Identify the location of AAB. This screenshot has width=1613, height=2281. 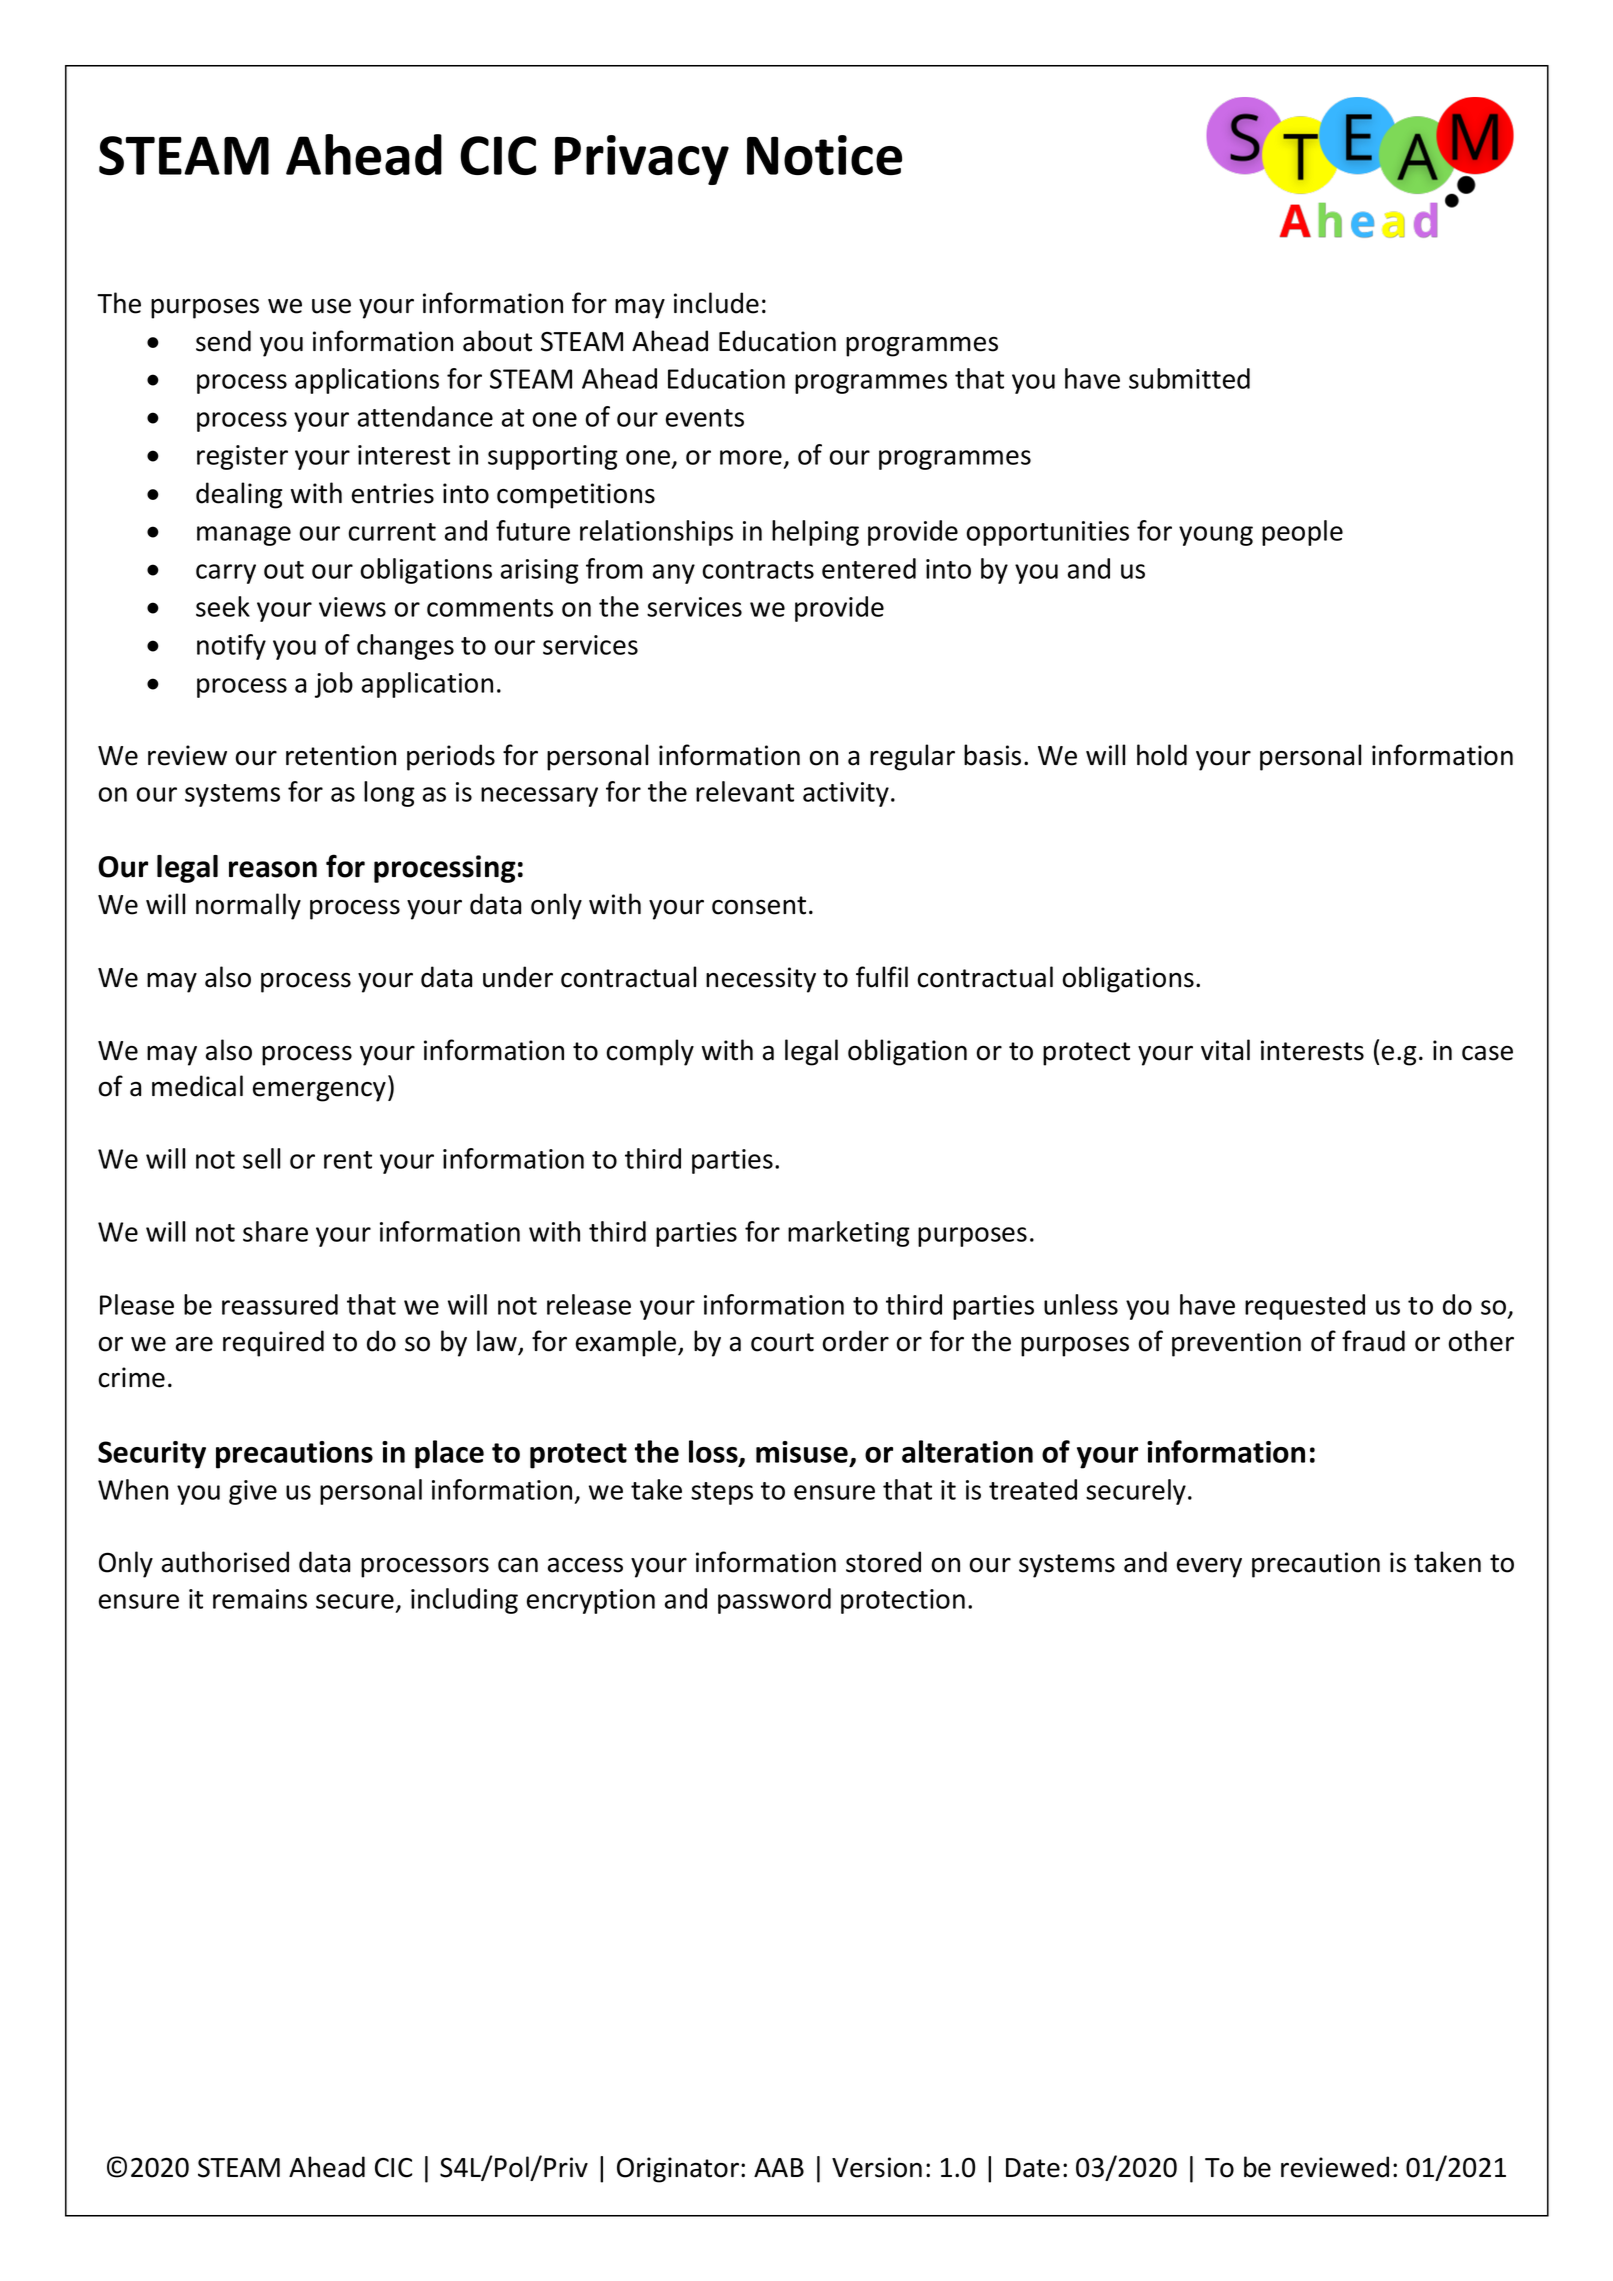
(779, 2167).
